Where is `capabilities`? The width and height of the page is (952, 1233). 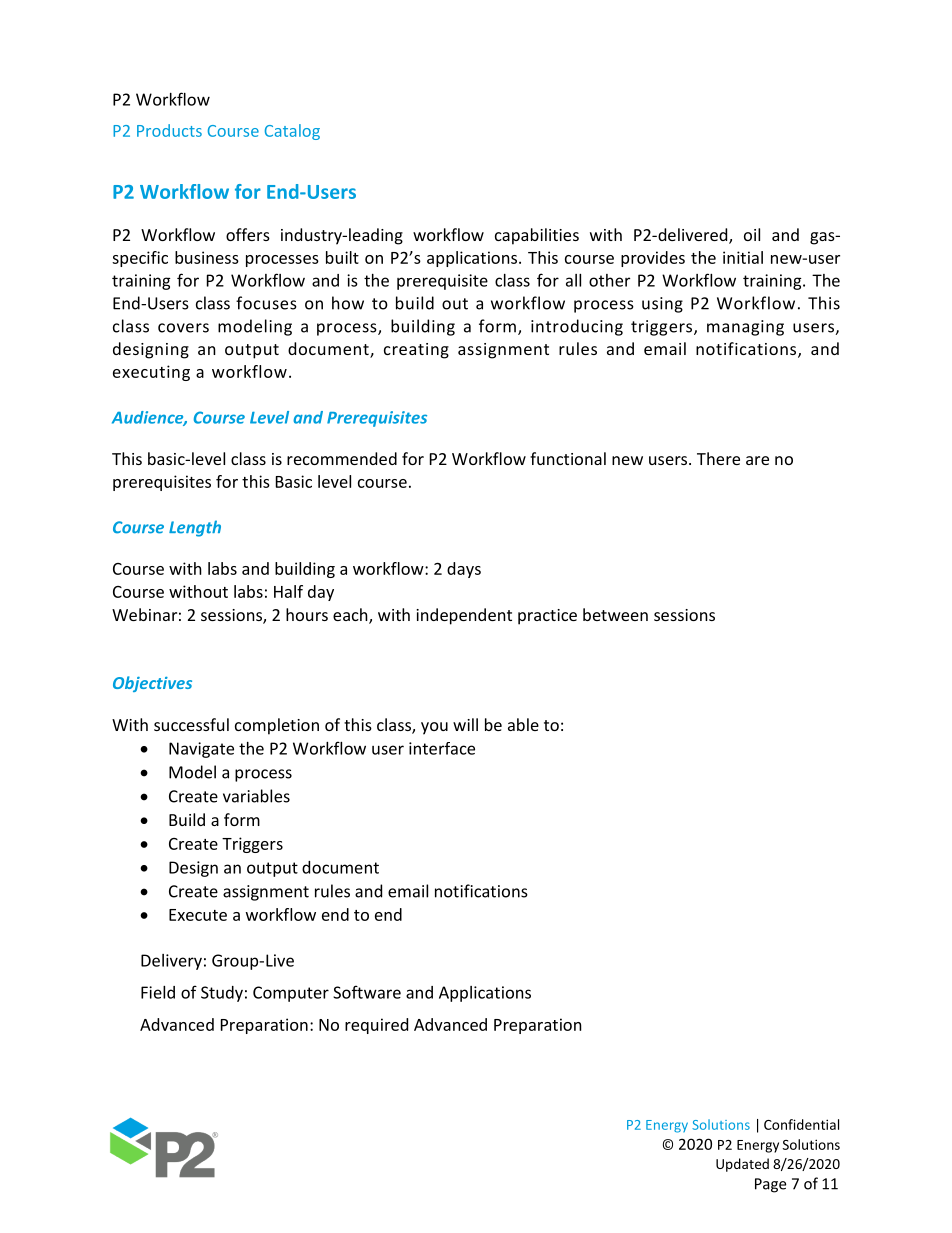
capabilities is located at coordinates (537, 236).
